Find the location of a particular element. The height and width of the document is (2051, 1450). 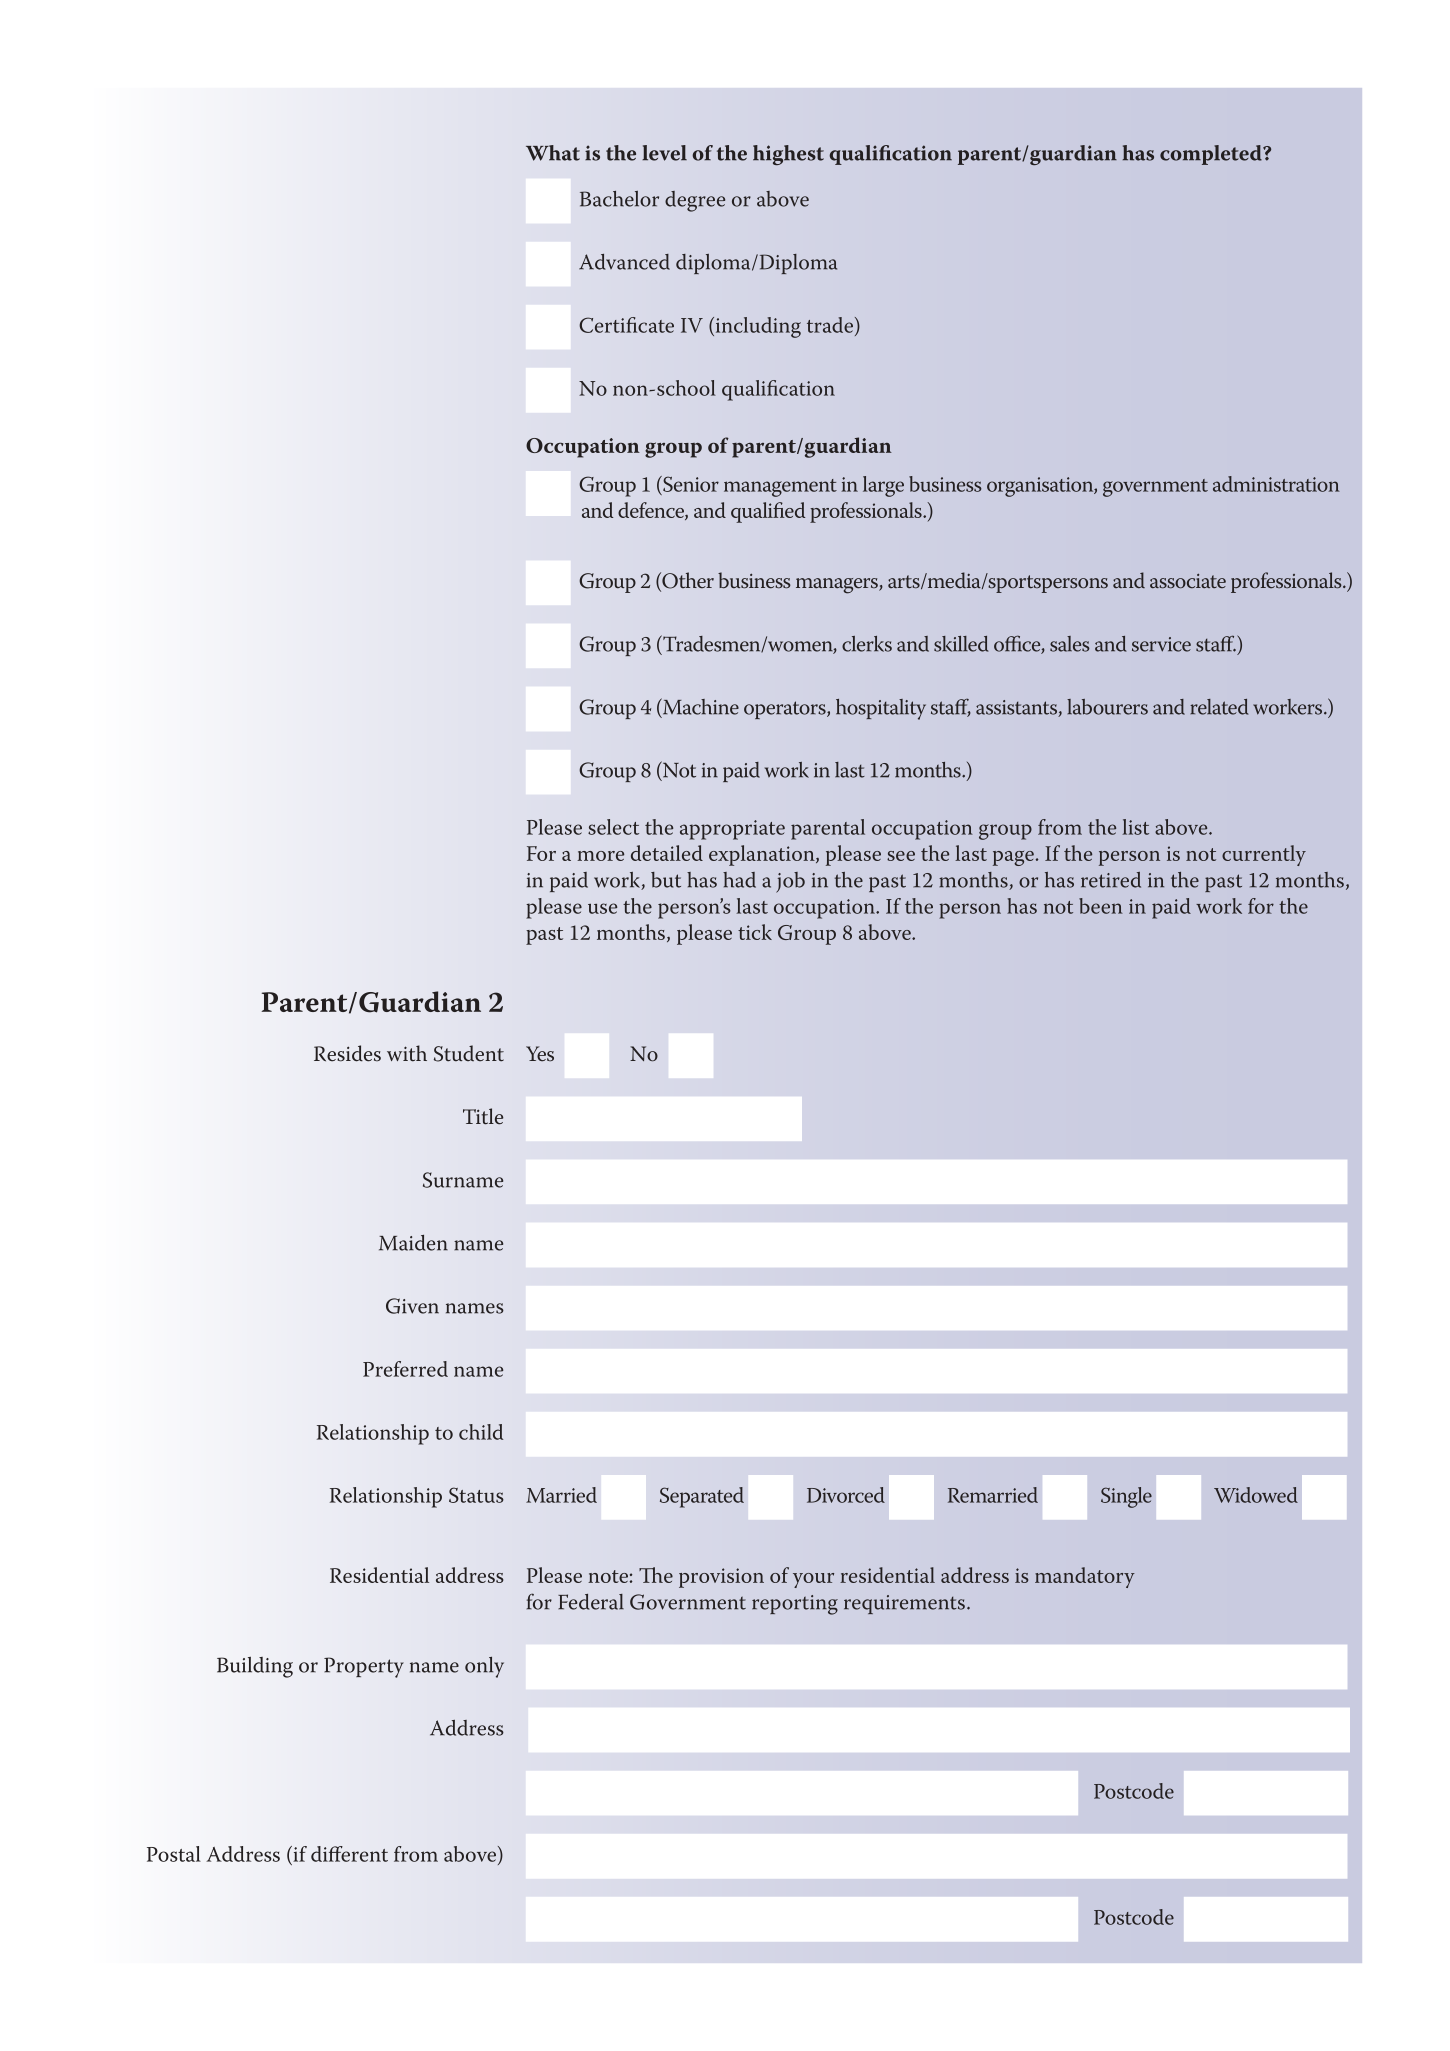

tick is located at coordinates (755, 932).
